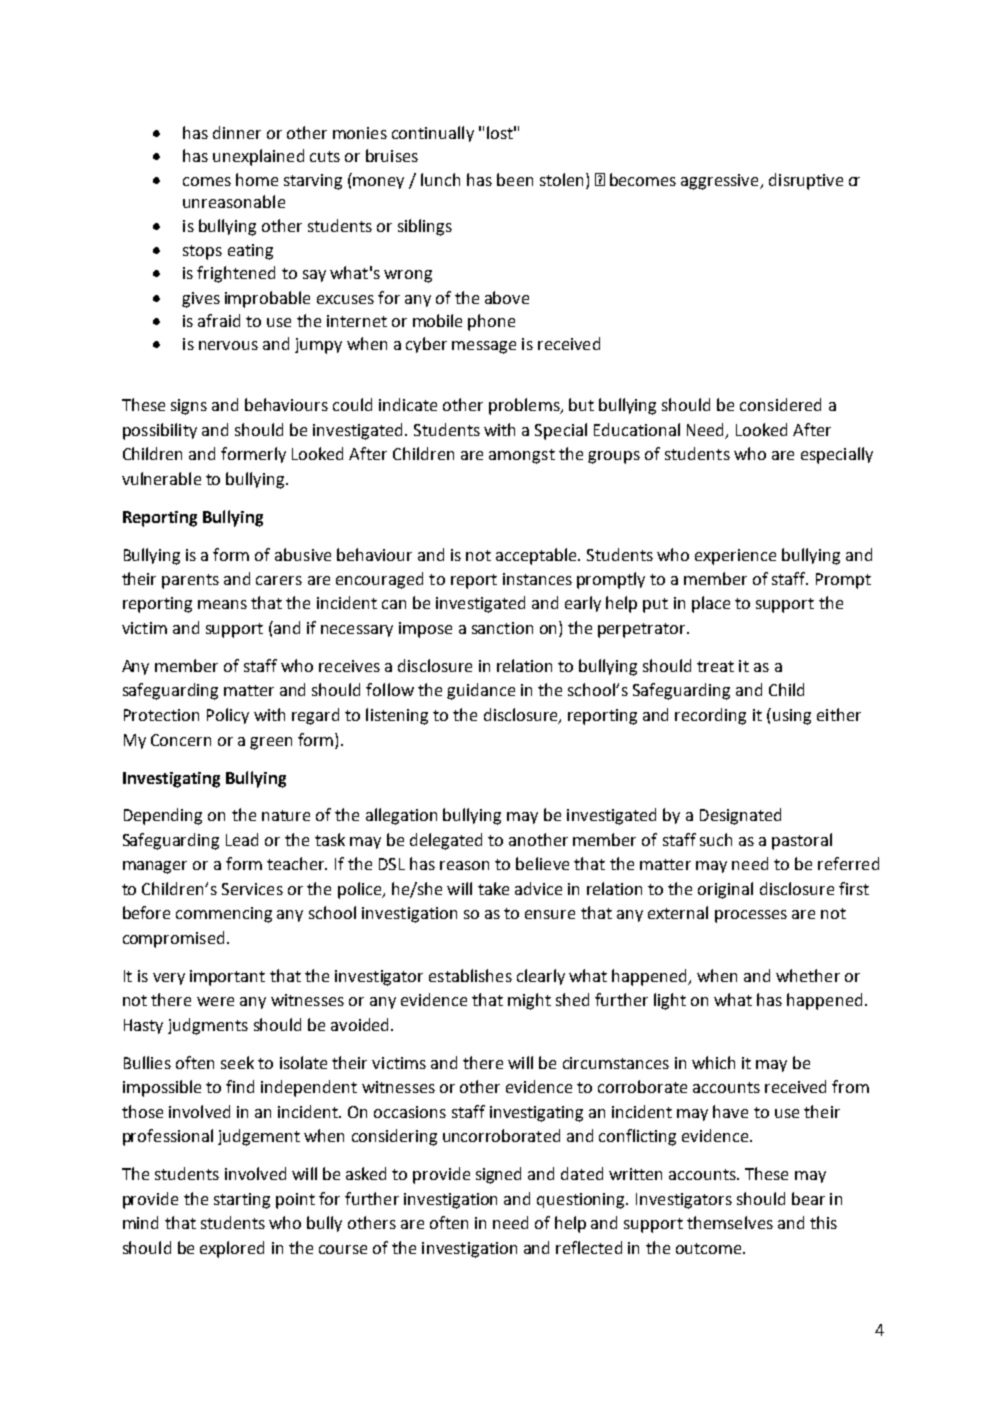 This document has width=1006, height=1423. What do you see at coordinates (258, 157) in the document?
I see `unexplained` at bounding box center [258, 157].
